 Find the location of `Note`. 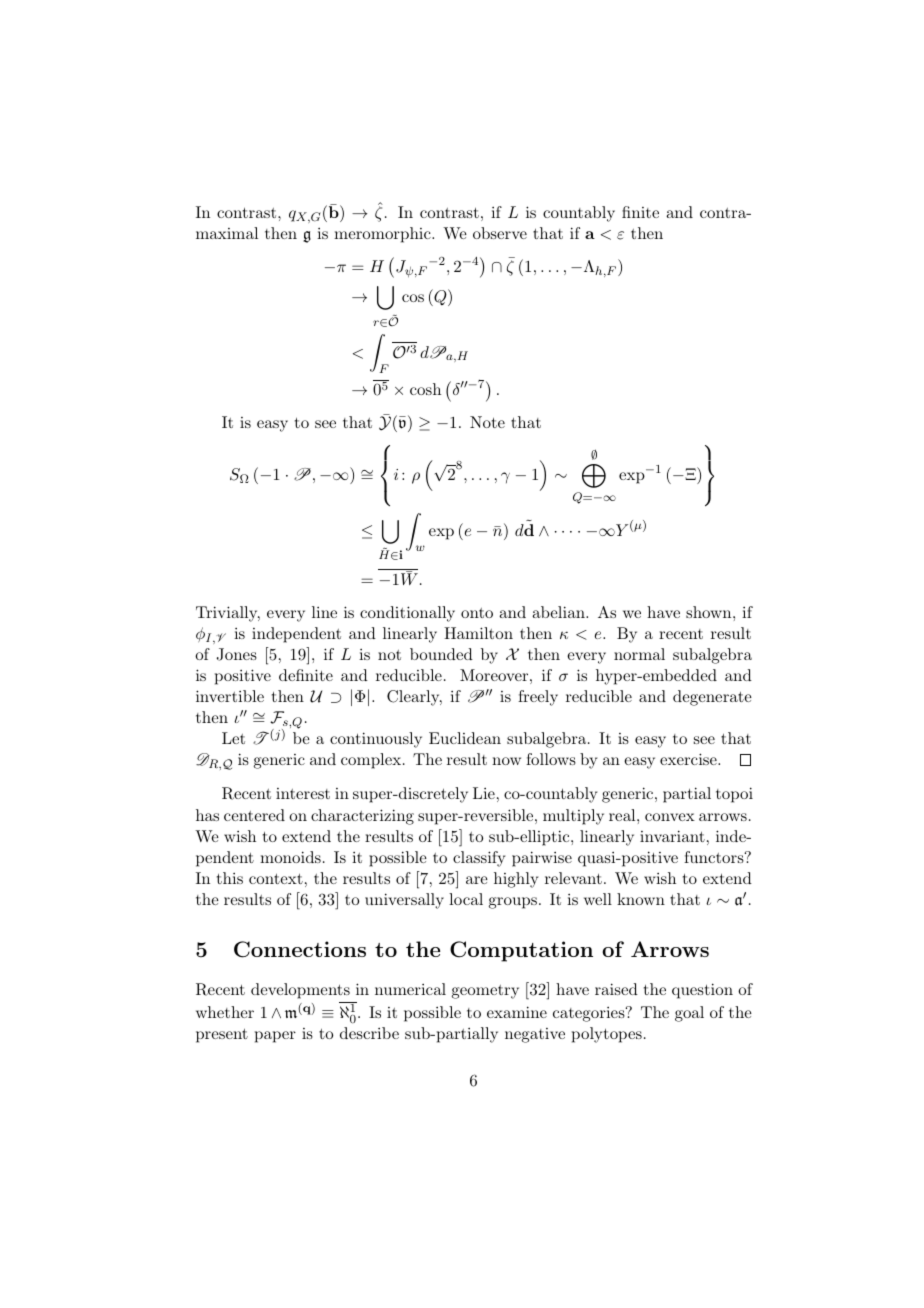

Note is located at coordinates (487, 422).
